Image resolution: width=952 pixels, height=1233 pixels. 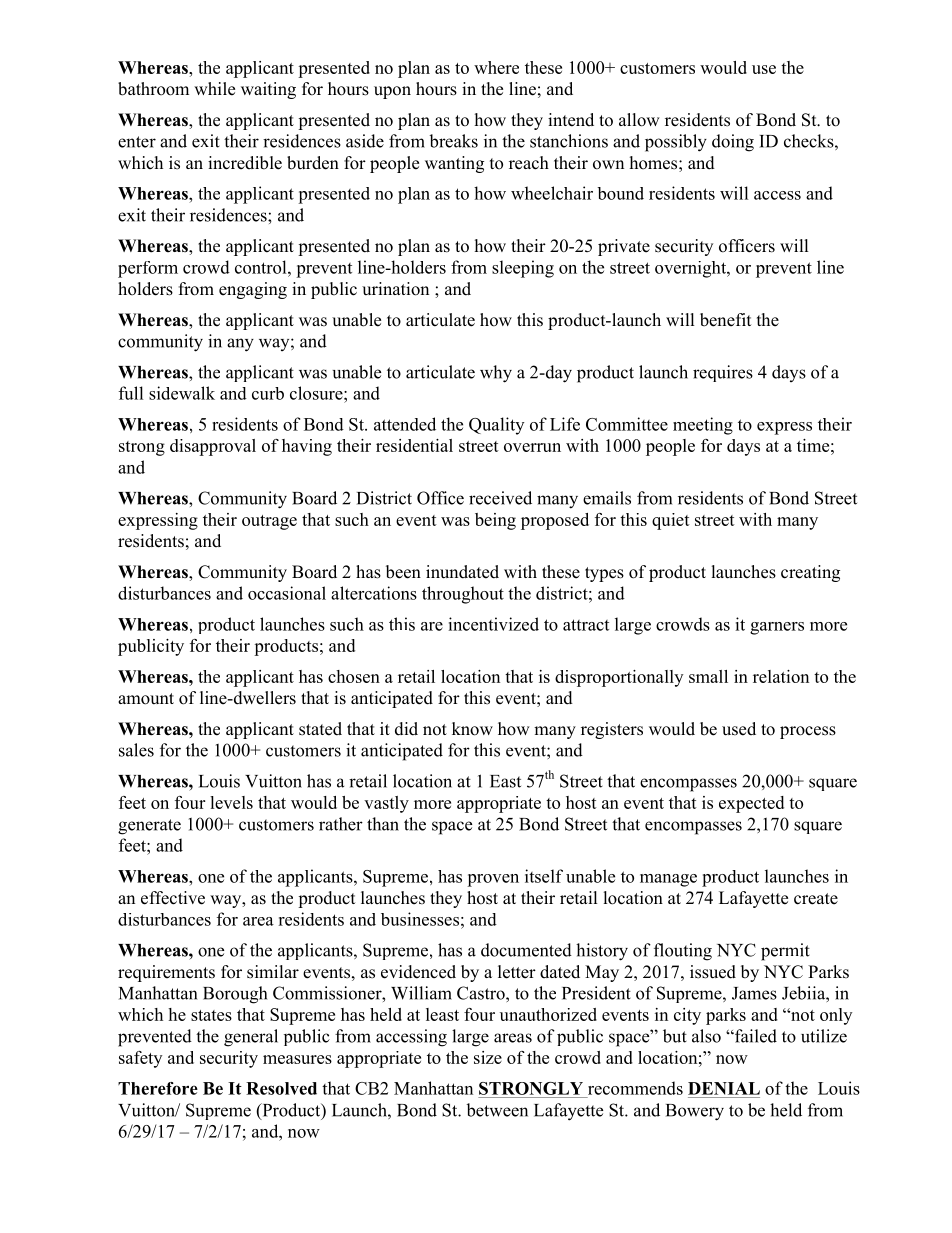 What do you see at coordinates (488, 1057) in the screenshot?
I see `size` at bounding box center [488, 1057].
